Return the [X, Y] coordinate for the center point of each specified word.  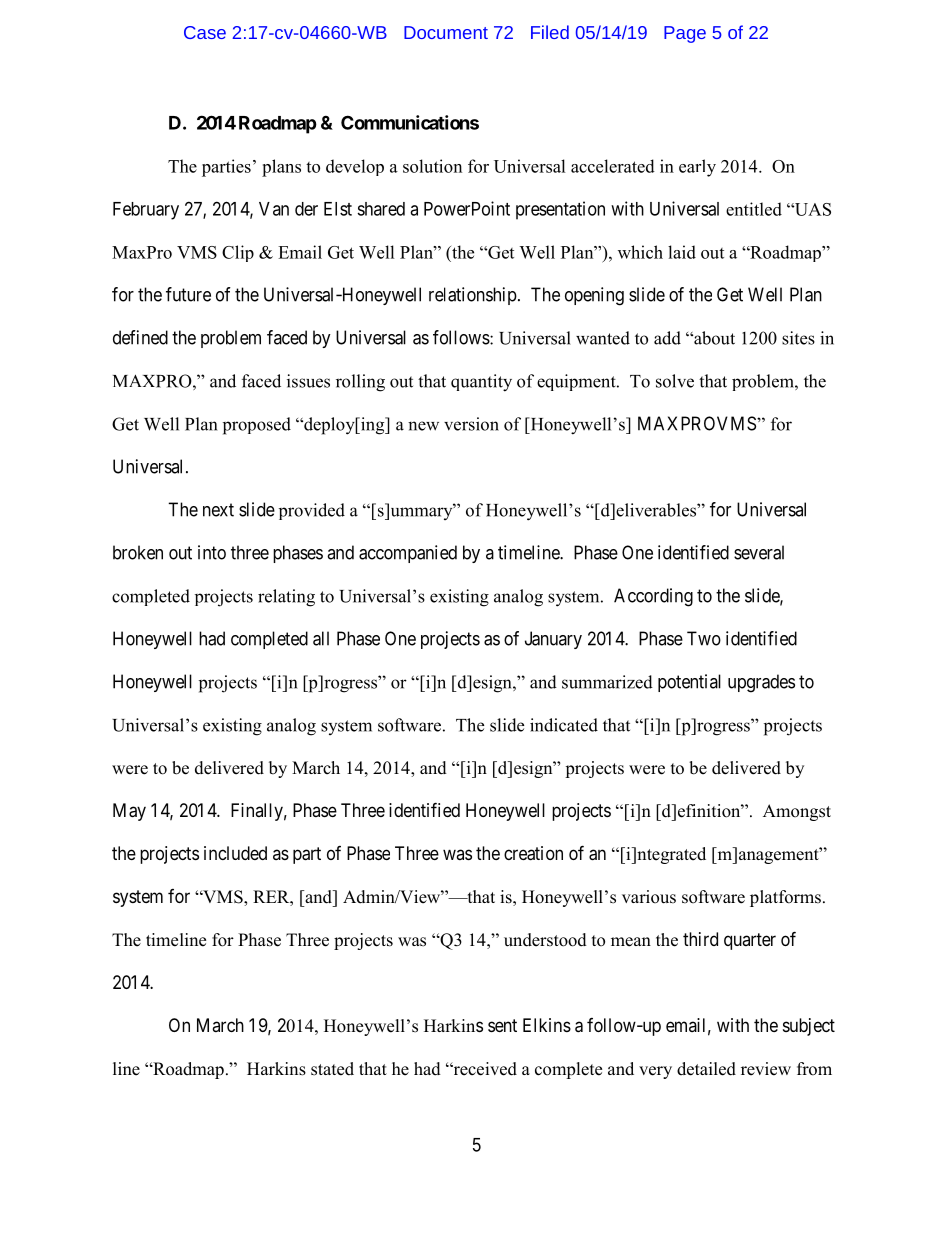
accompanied [408, 554]
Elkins [547, 1025]
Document [446, 32]
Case [205, 32]
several [759, 552]
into [212, 552]
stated [332, 1069]
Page [685, 34]
